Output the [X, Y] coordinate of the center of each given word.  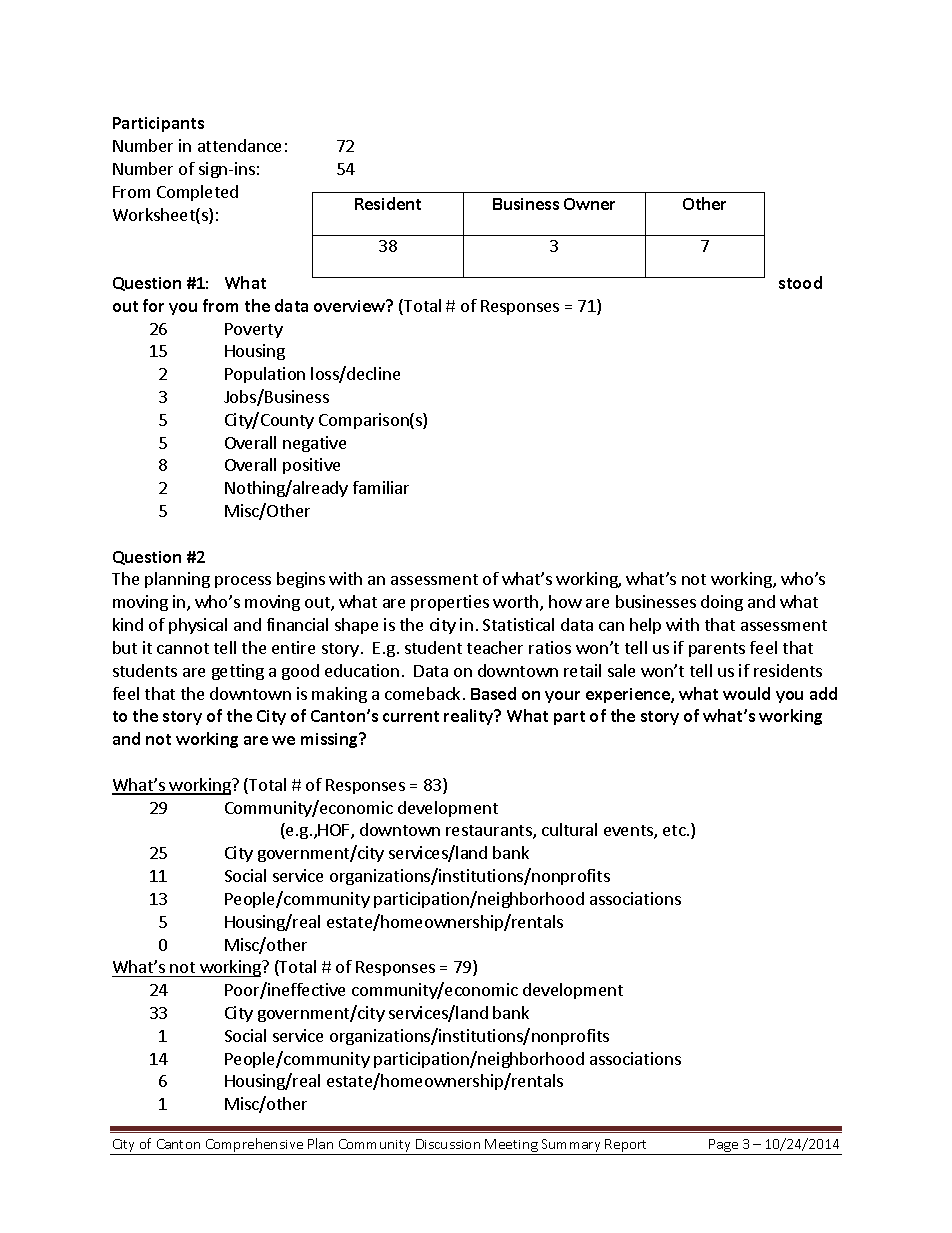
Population [265, 375]
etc [675, 830]
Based [493, 693]
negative [314, 444]
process [243, 582]
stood [800, 282]
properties [450, 603]
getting [238, 672]
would [746, 693]
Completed [197, 193]
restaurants [490, 832]
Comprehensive [254, 1146]
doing [722, 603]
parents [717, 650]
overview [351, 305]
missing [331, 740]
